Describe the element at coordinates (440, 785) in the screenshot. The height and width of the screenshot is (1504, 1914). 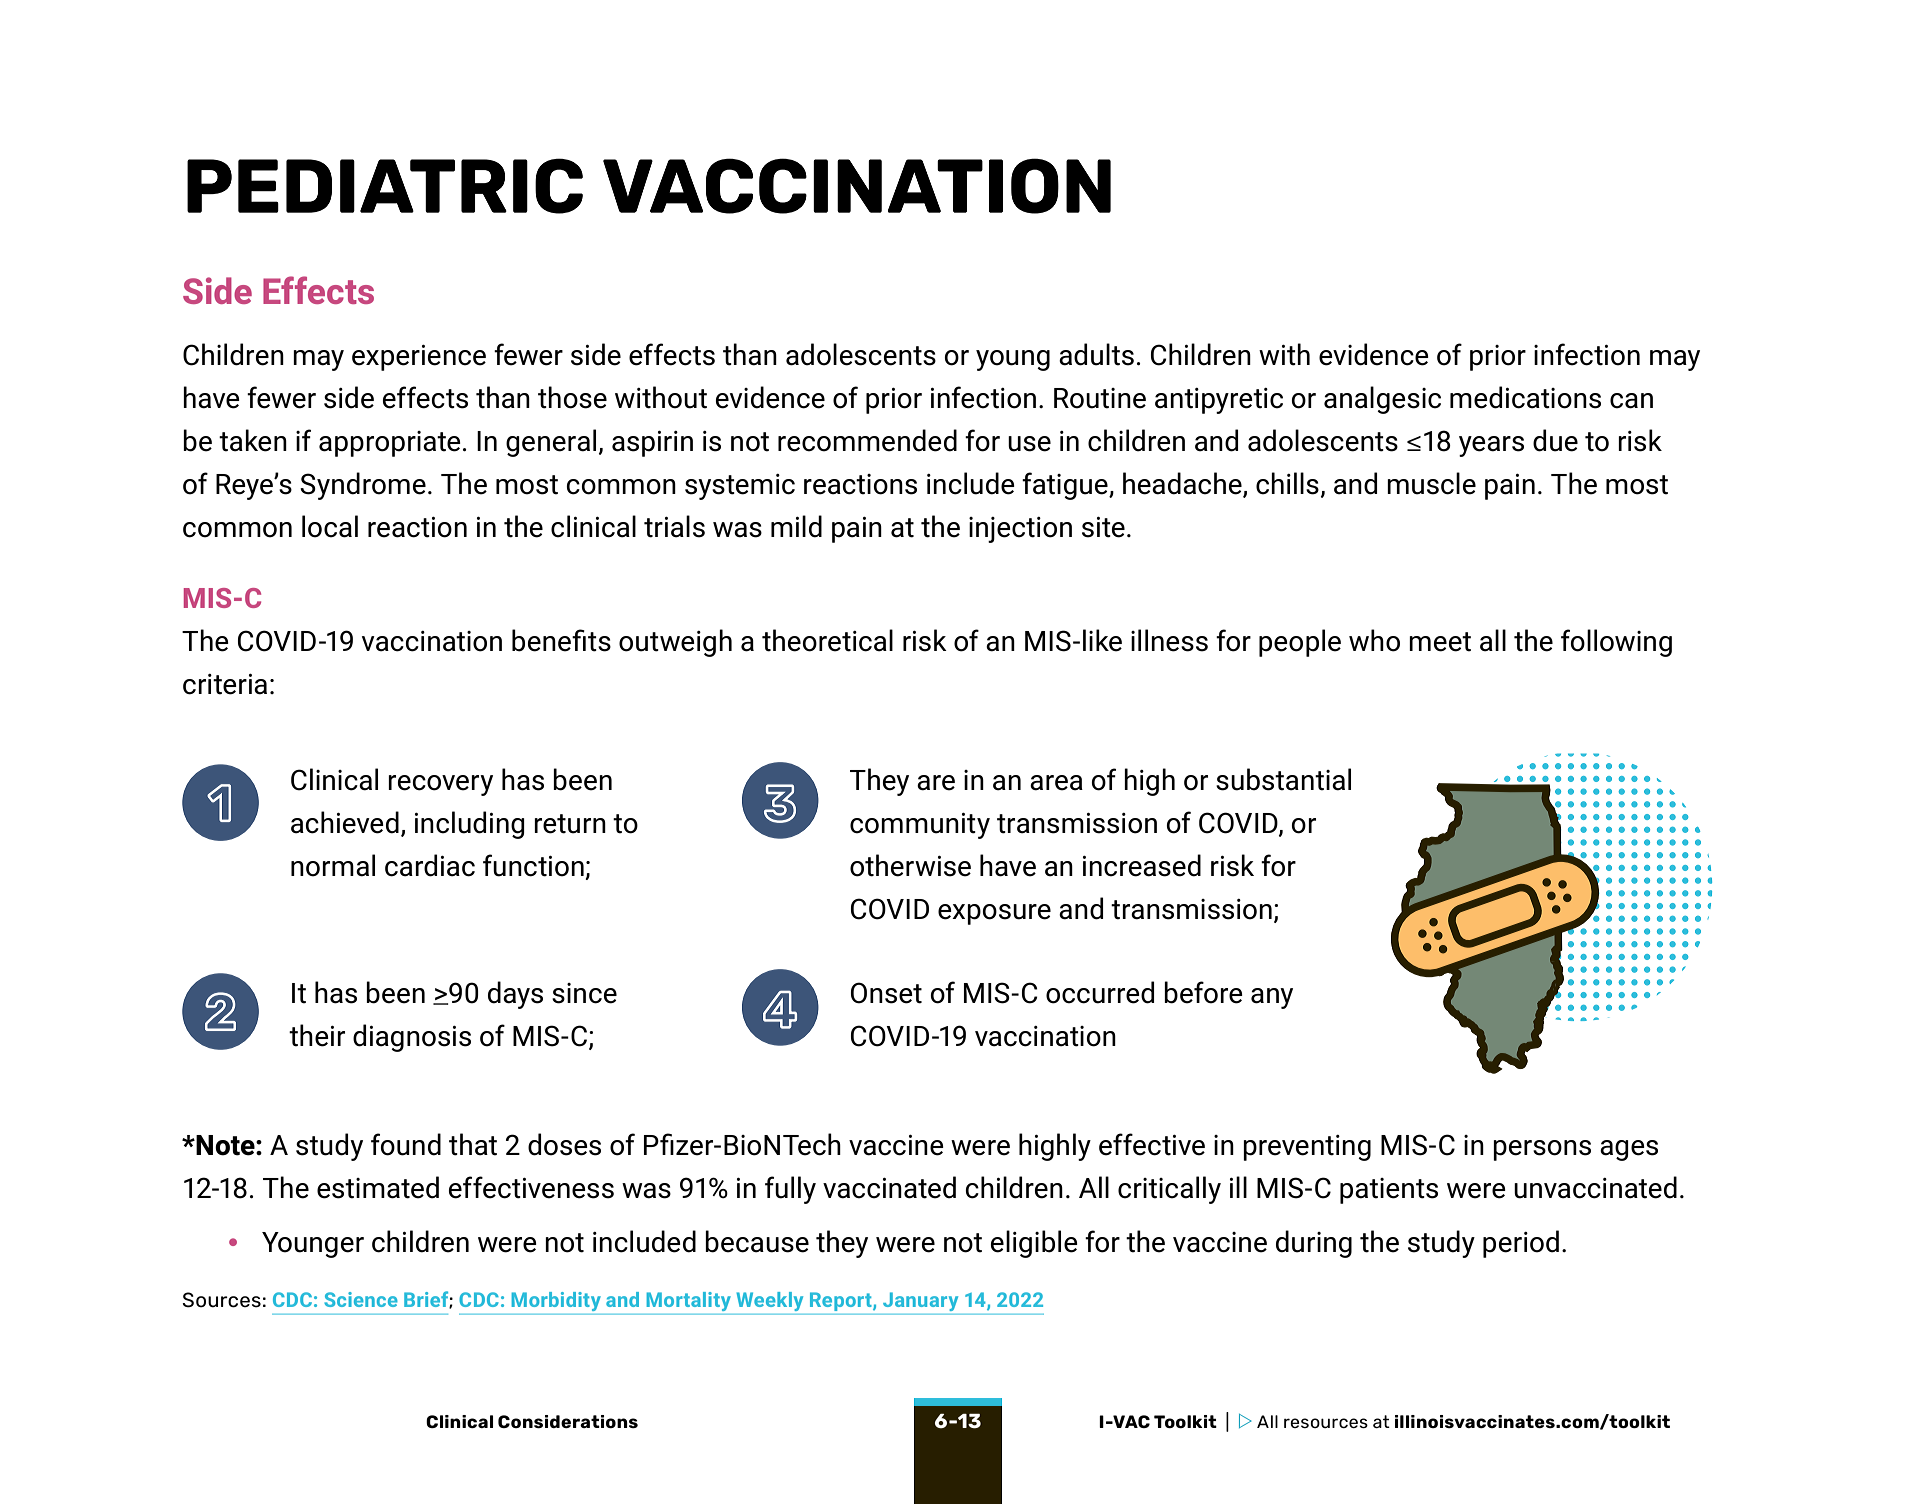
I see `recovery` at that location.
